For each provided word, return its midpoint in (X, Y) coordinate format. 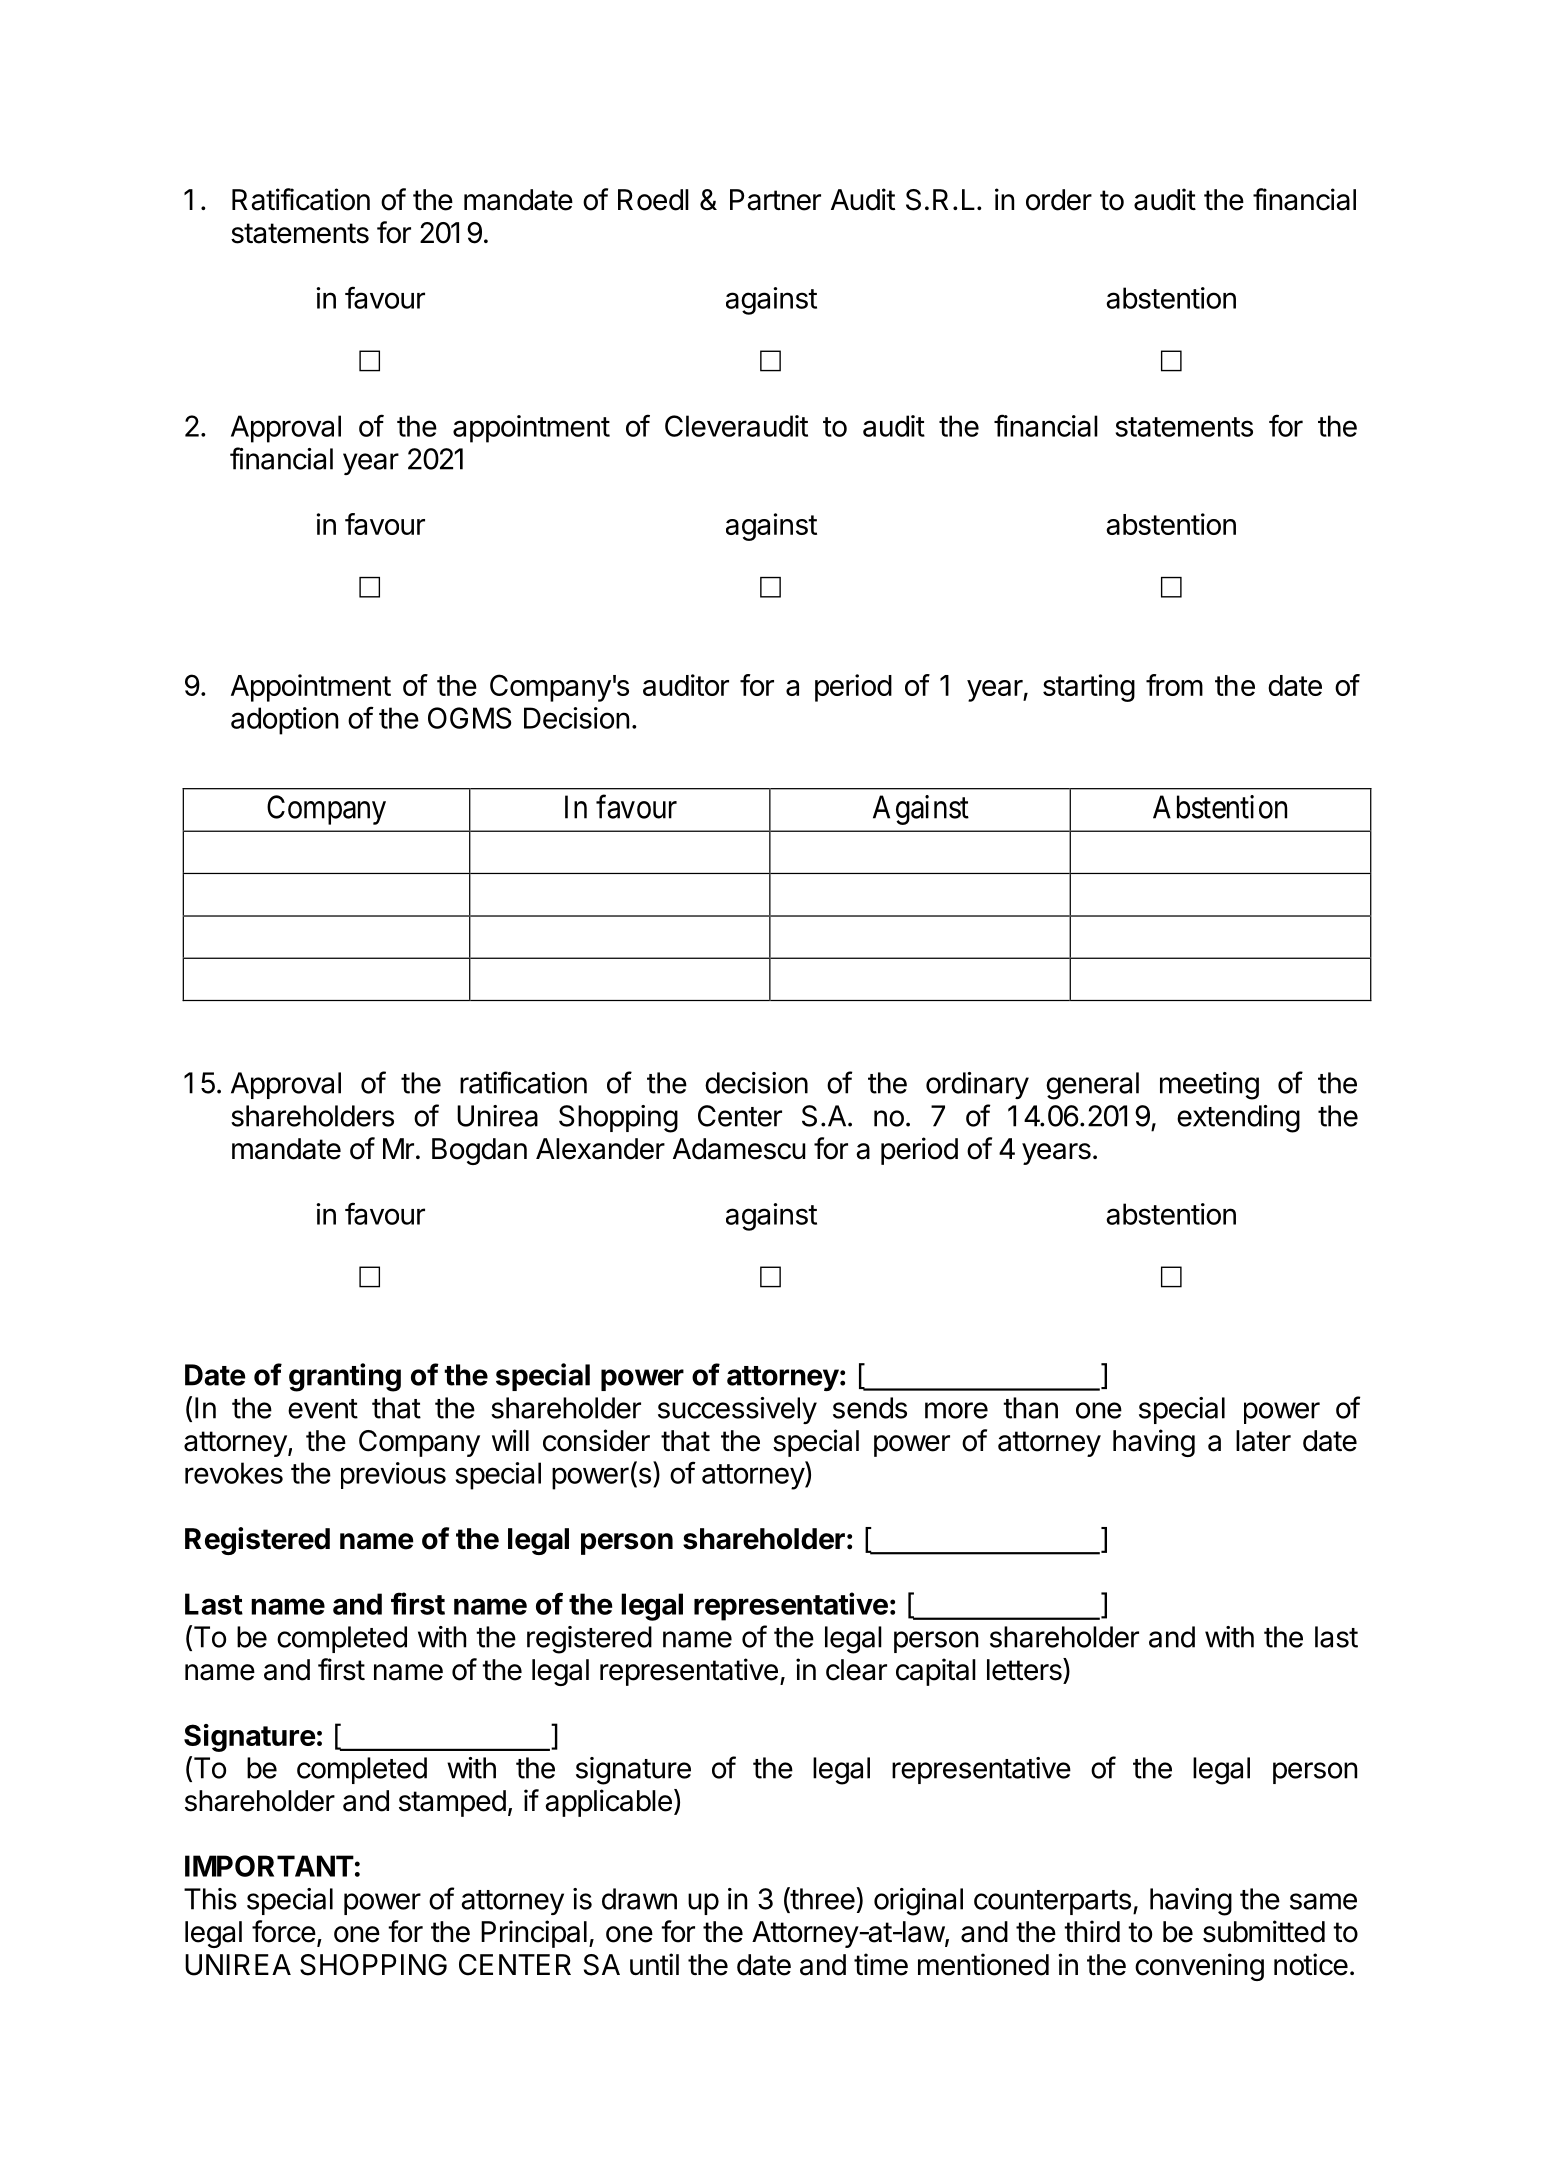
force (284, 1931)
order (1059, 200)
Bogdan (479, 1151)
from (1174, 685)
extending (1238, 1119)
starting (1089, 688)
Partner (775, 200)
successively (737, 1410)
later (1263, 1441)
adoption (284, 721)
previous (393, 1475)
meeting (1209, 1086)
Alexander (600, 1149)
